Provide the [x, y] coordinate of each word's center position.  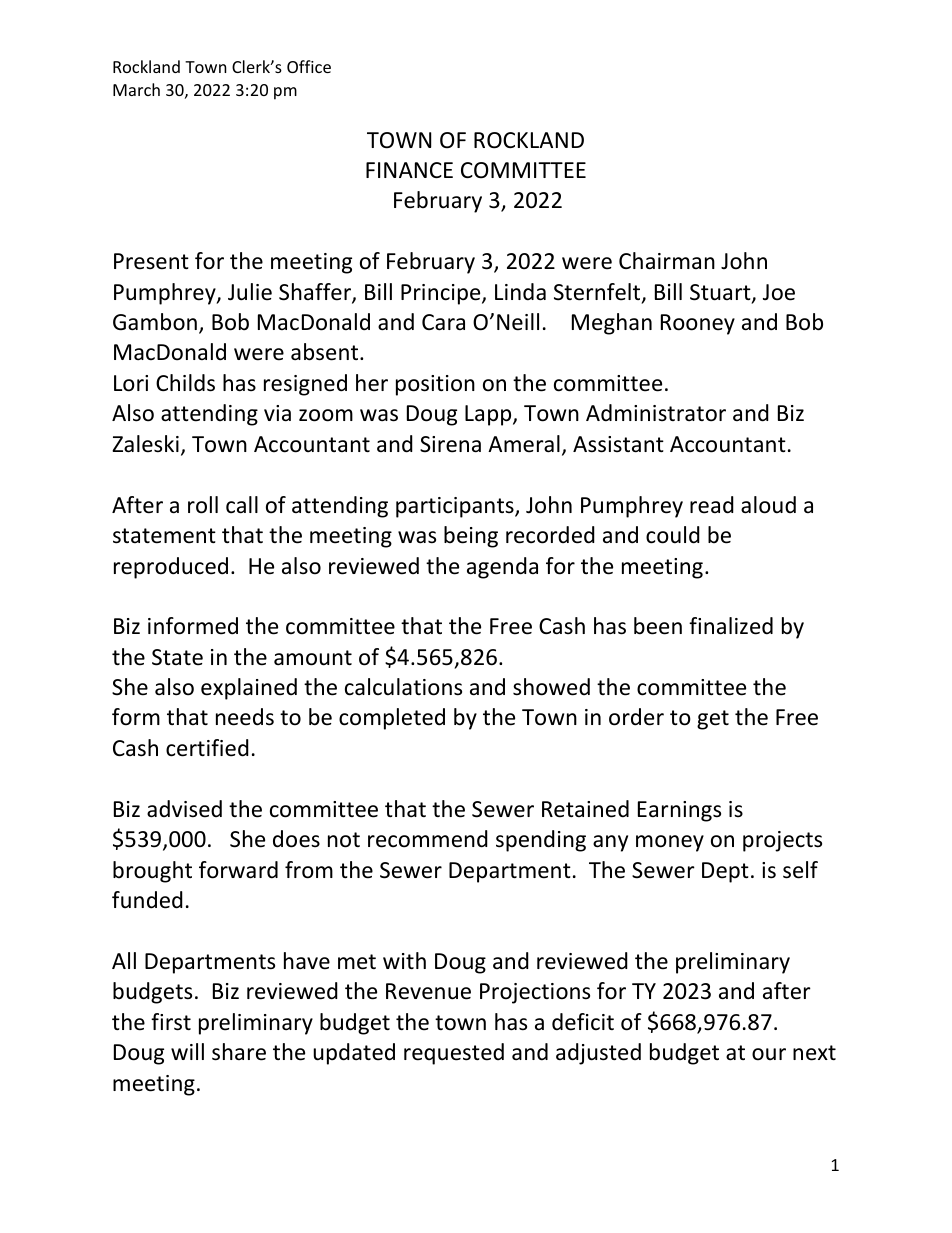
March [136, 89]
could [673, 535]
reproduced [171, 568]
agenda [502, 568]
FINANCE [409, 170]
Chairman [667, 261]
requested [454, 1054]
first [171, 1022]
